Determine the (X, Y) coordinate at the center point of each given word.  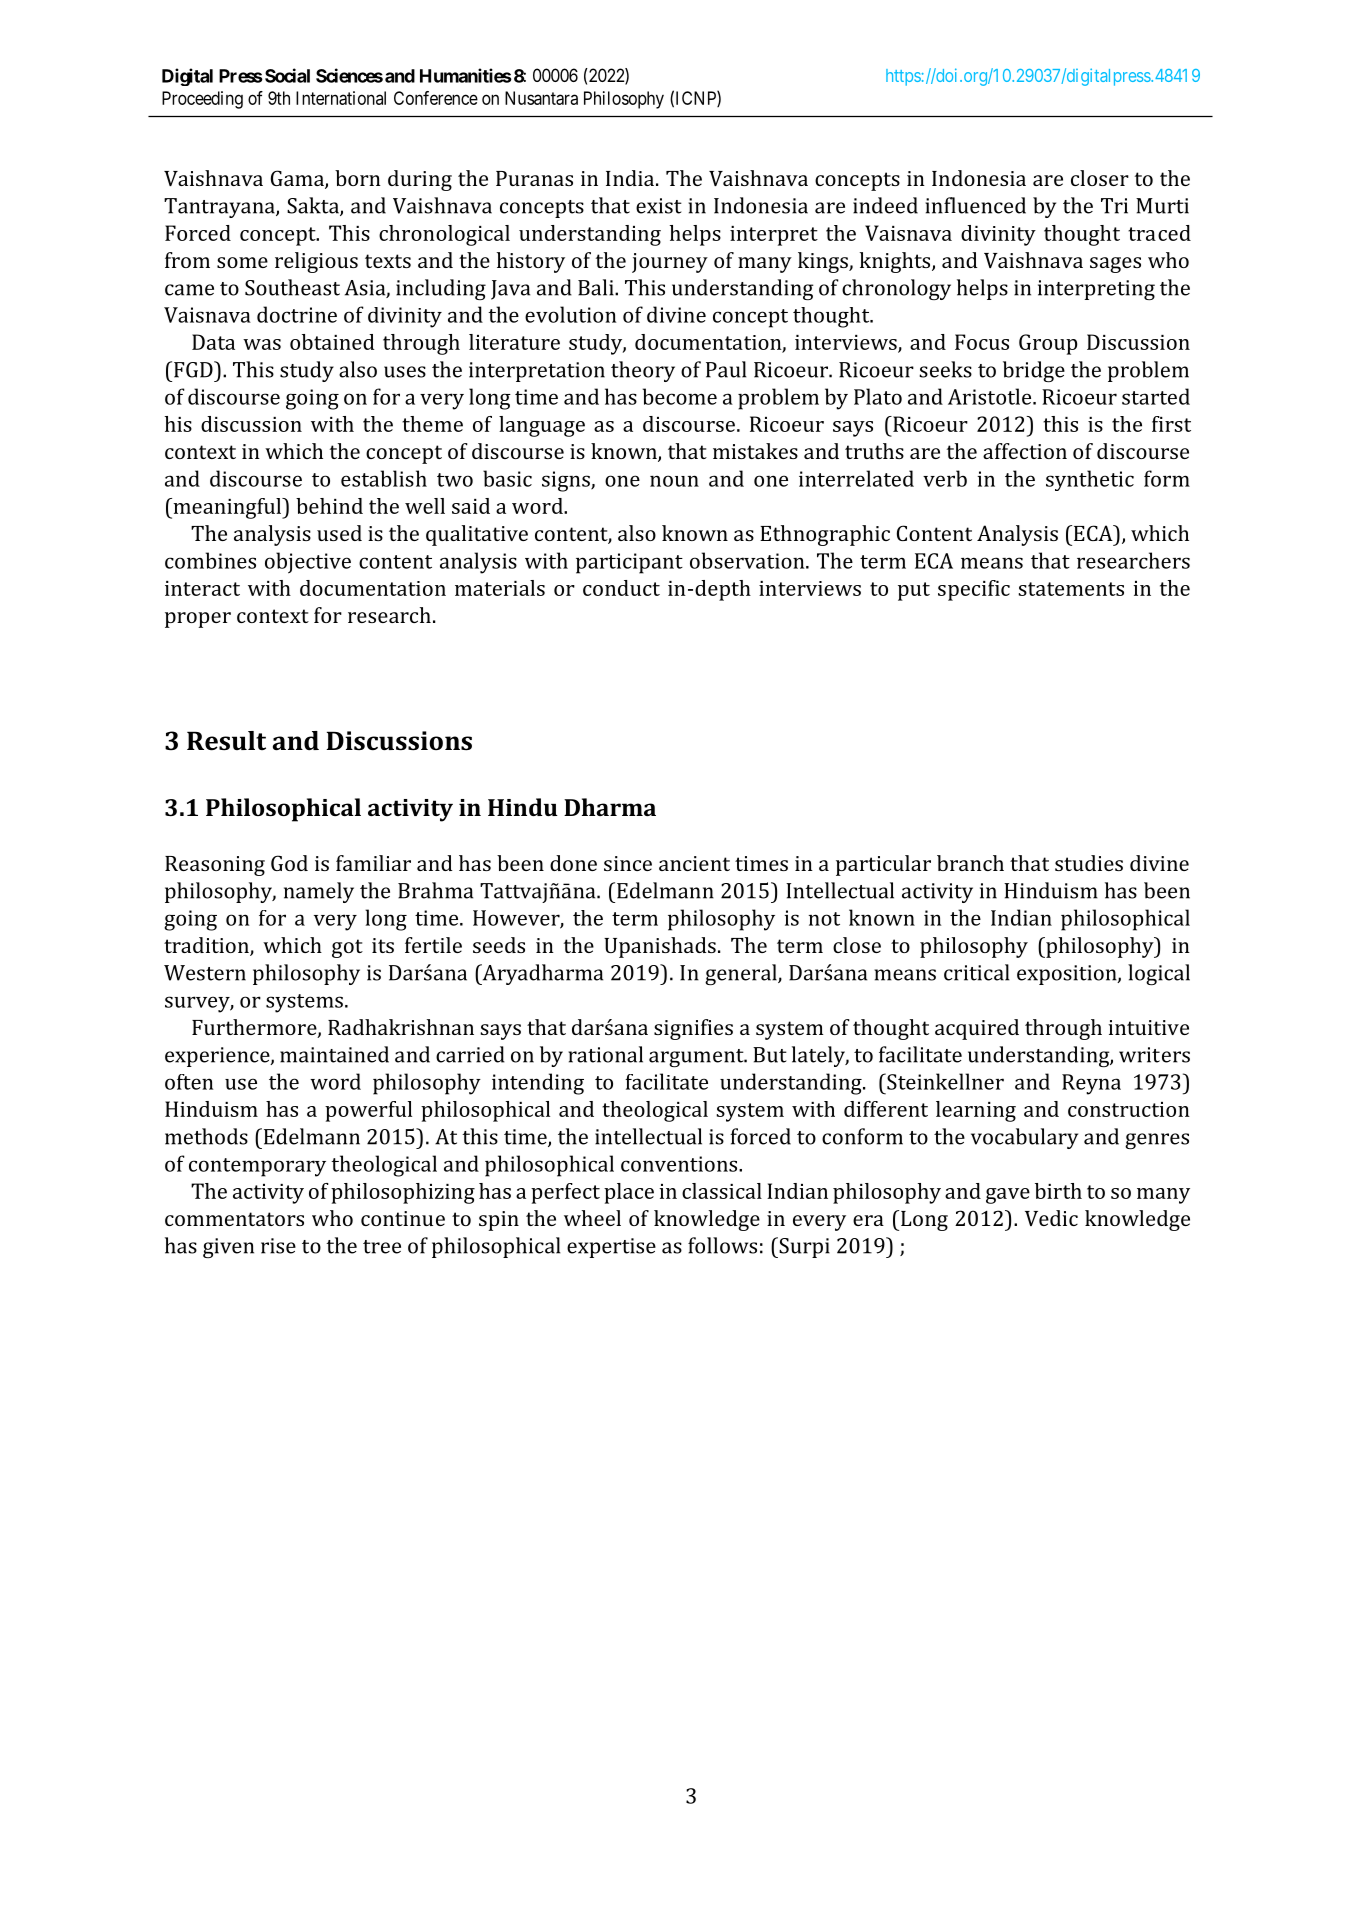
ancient (694, 863)
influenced (975, 205)
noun (674, 481)
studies (1089, 863)
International (341, 98)
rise (278, 1246)
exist (659, 206)
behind (329, 506)
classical (722, 1191)
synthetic (1090, 480)
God (289, 863)
